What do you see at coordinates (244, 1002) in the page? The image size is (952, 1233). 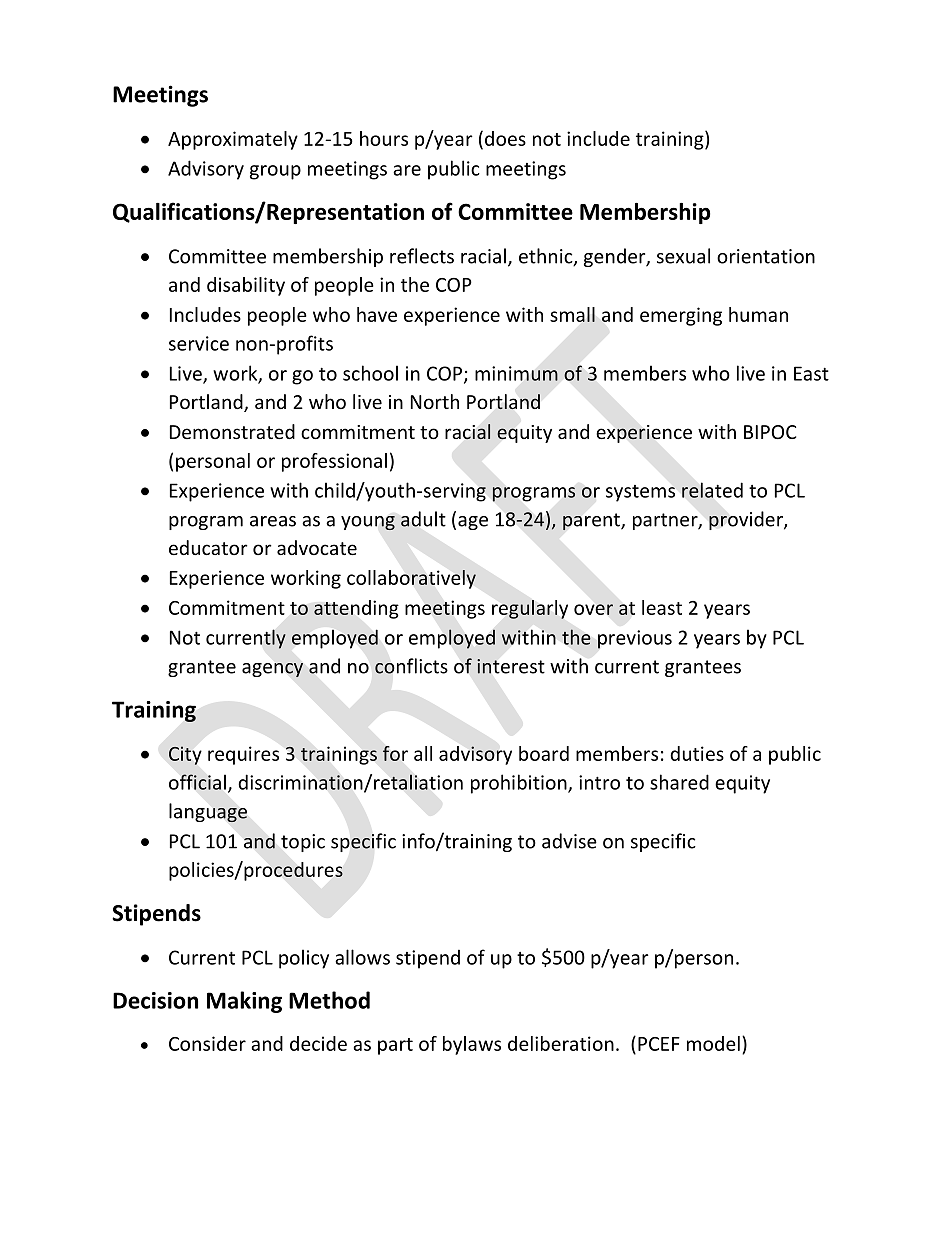 I see `Making` at bounding box center [244, 1002].
